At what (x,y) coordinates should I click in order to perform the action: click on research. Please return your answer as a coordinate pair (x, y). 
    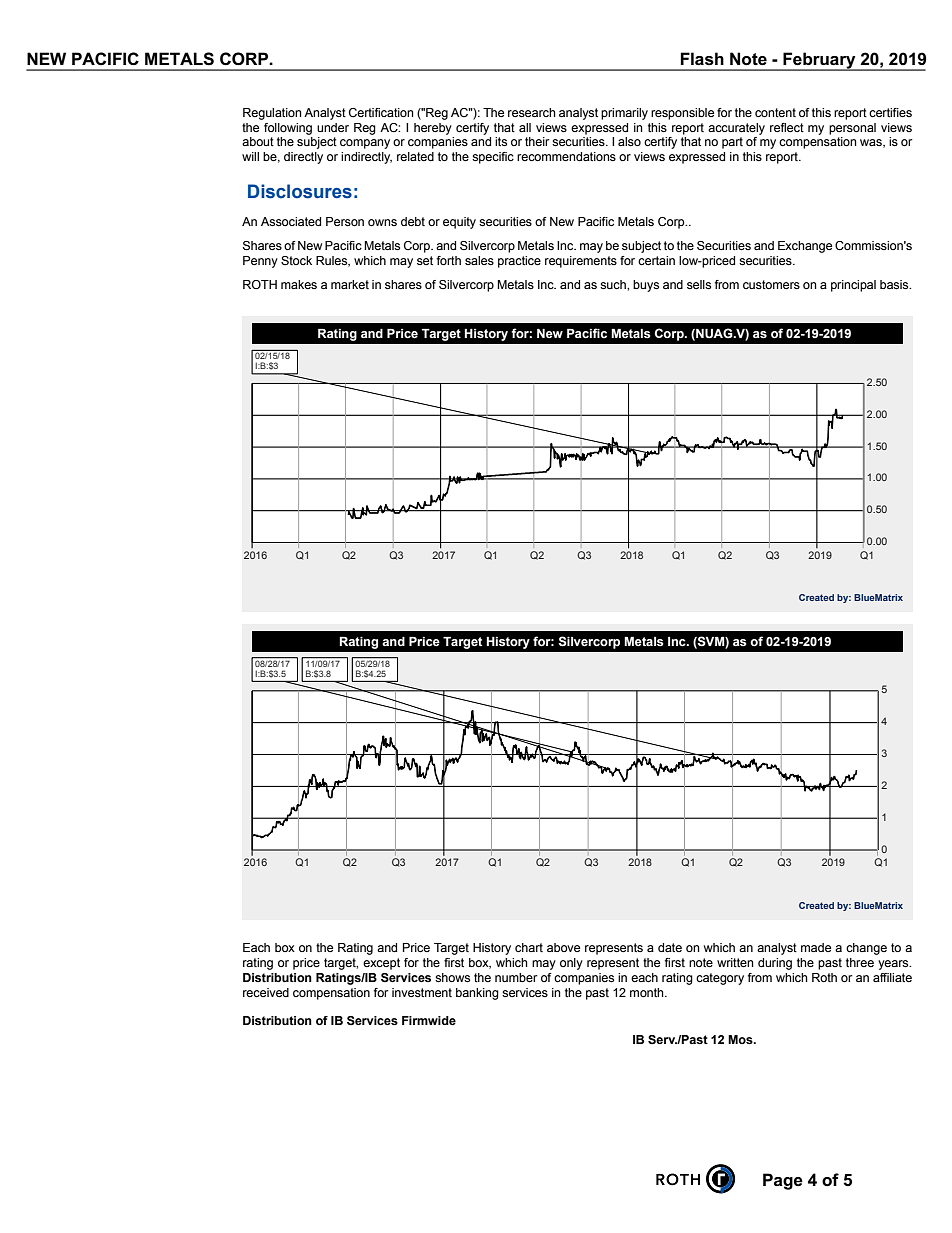
    Looking at the image, I should click on (532, 112).
